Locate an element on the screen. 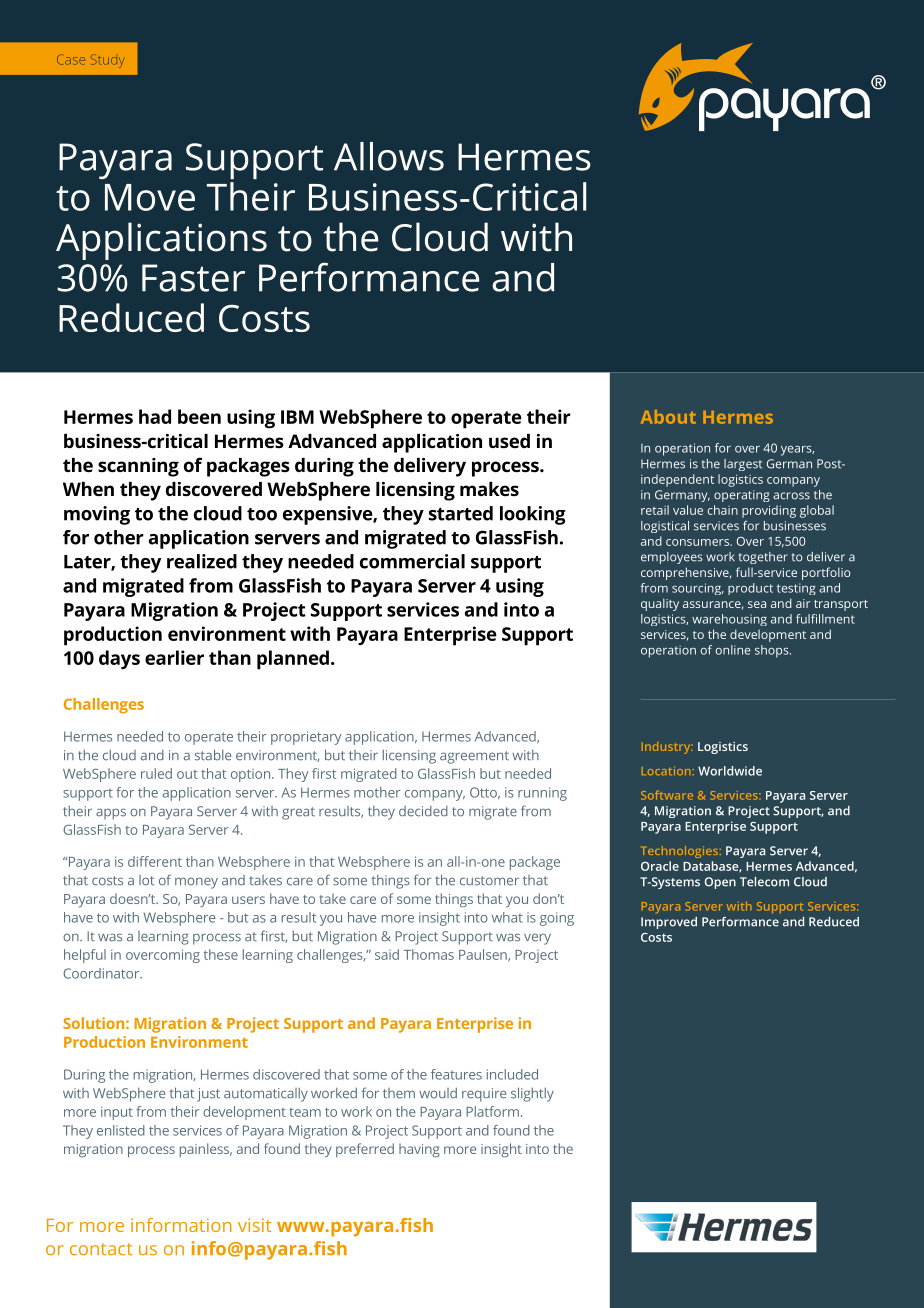 The image size is (924, 1308). Study is located at coordinates (108, 61).
